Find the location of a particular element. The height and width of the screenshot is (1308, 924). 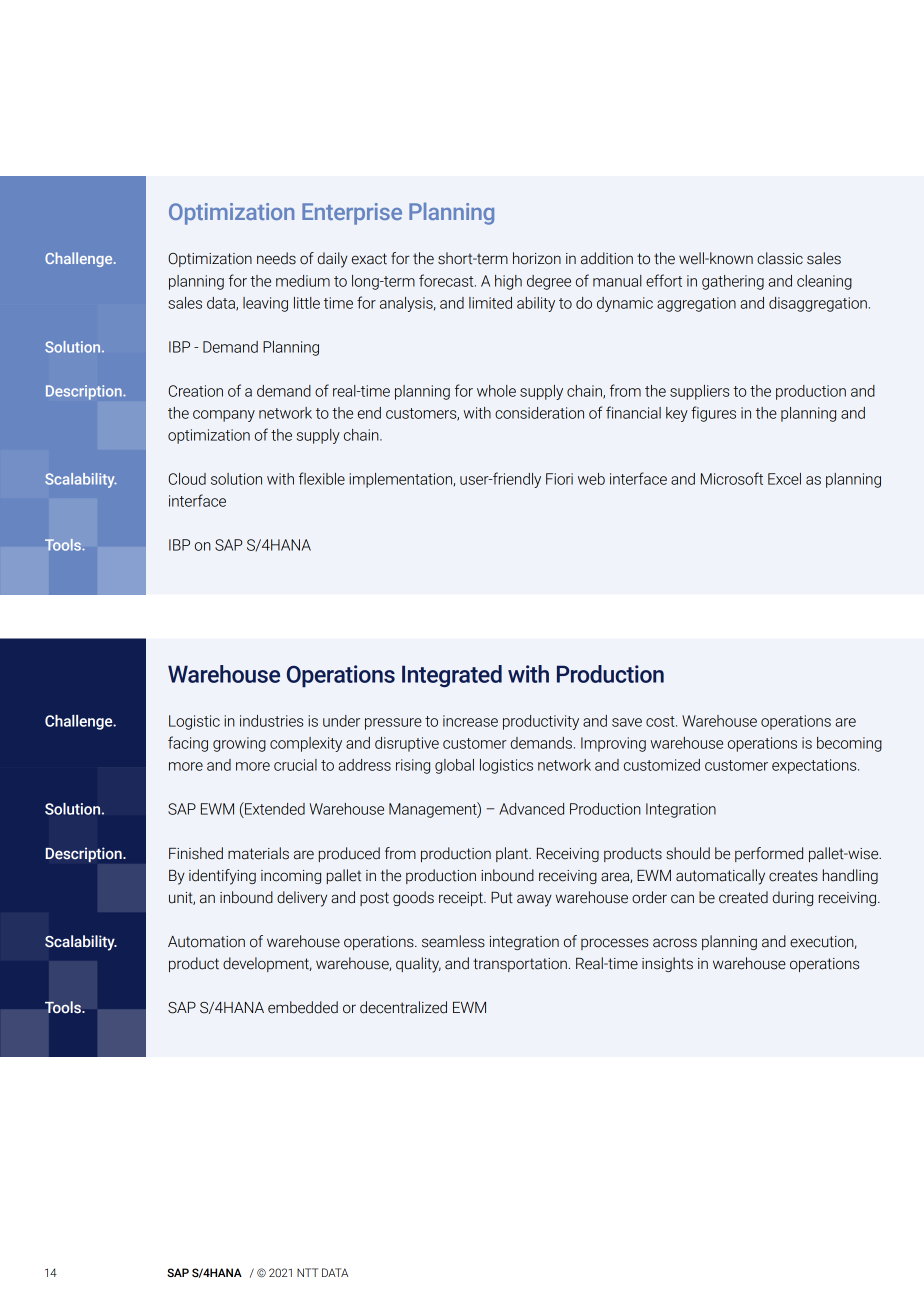

needs is located at coordinates (276, 258).
